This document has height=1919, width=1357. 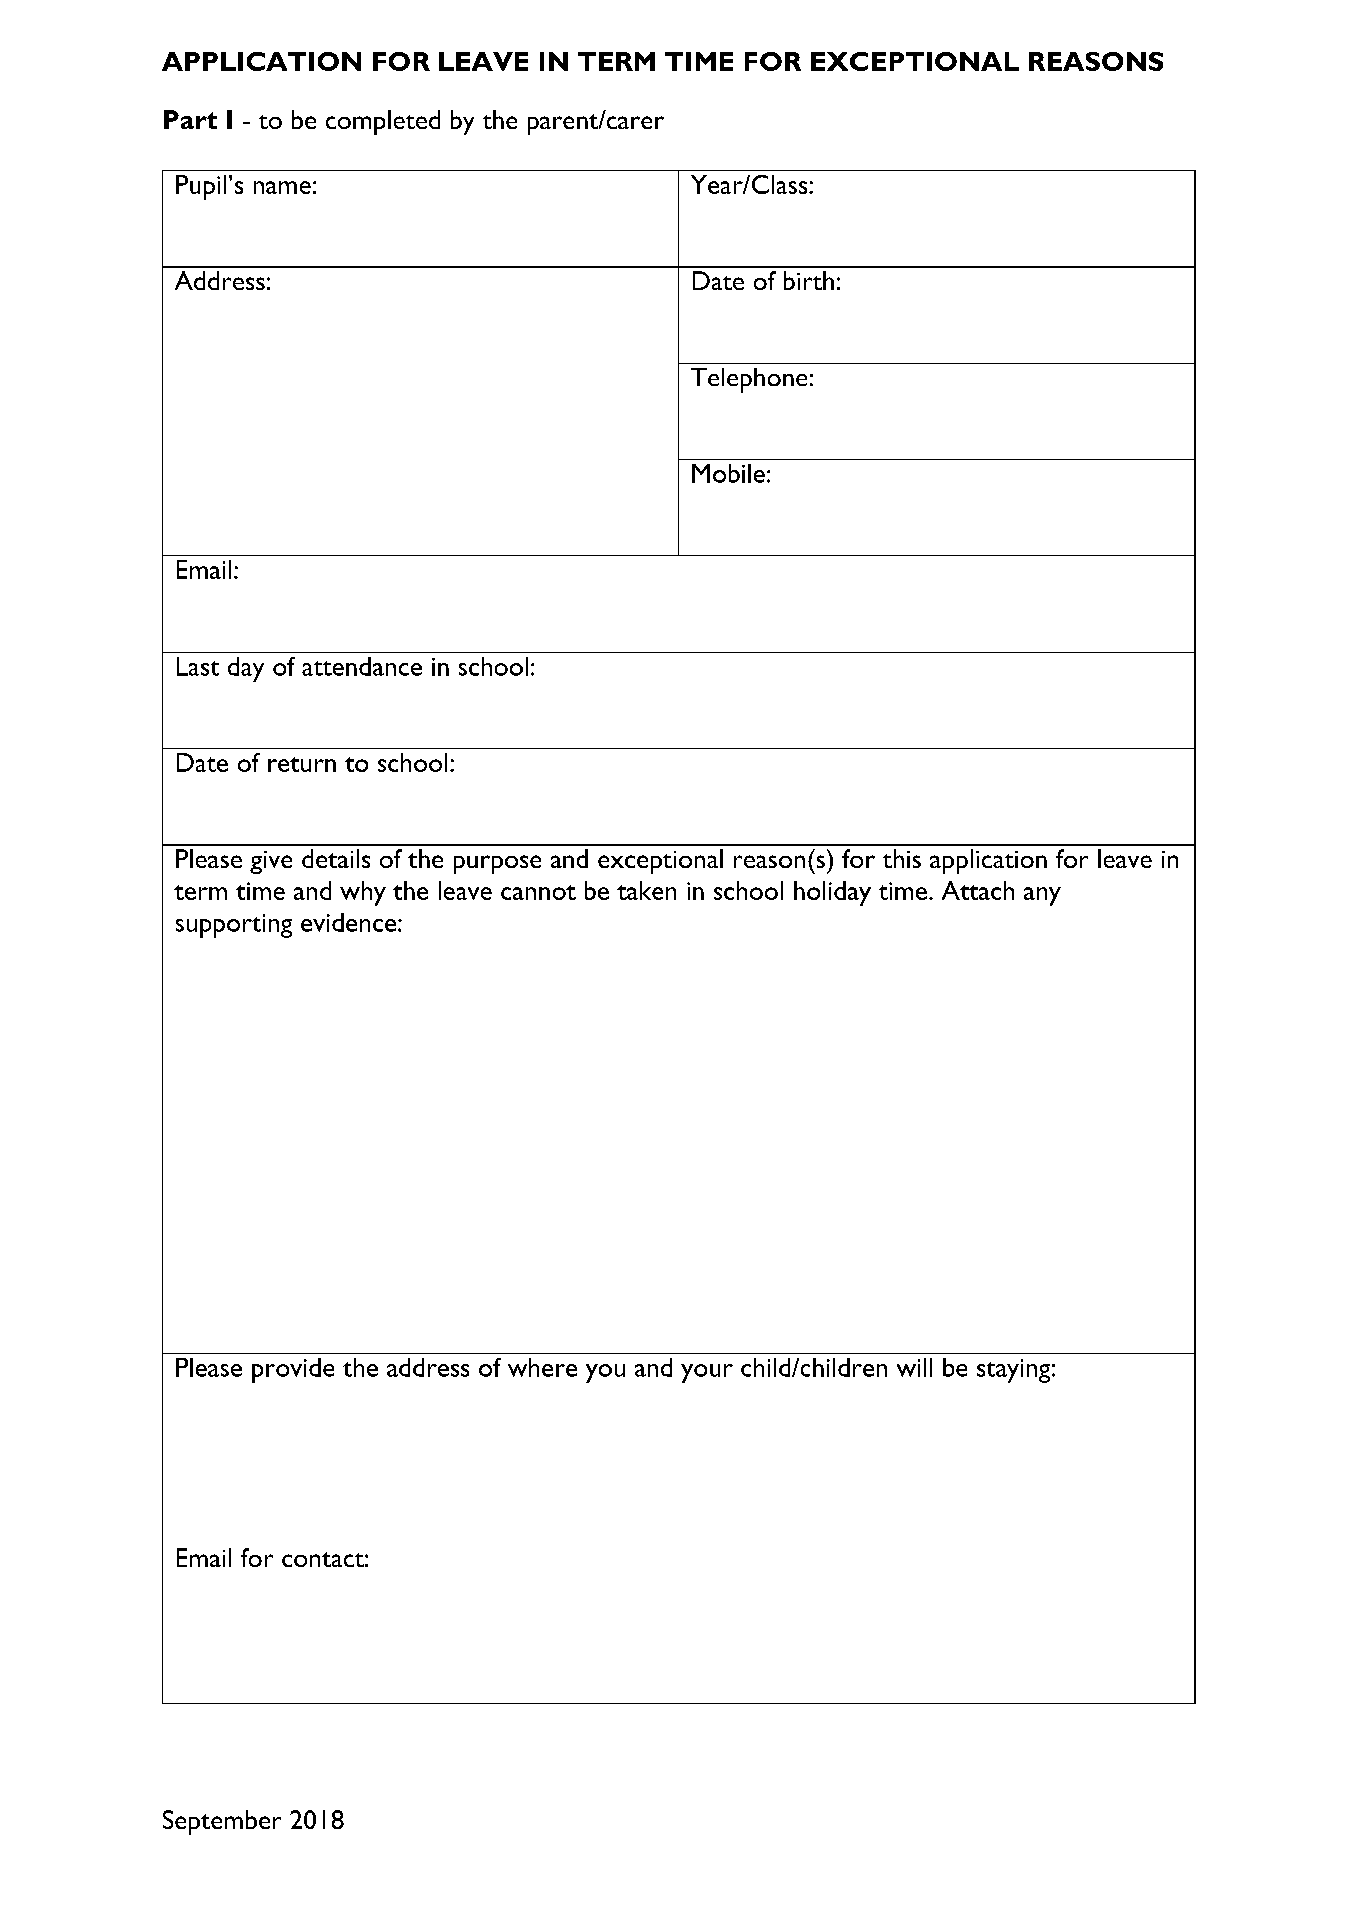 What do you see at coordinates (749, 380) in the document?
I see `Telephone` at bounding box center [749, 380].
